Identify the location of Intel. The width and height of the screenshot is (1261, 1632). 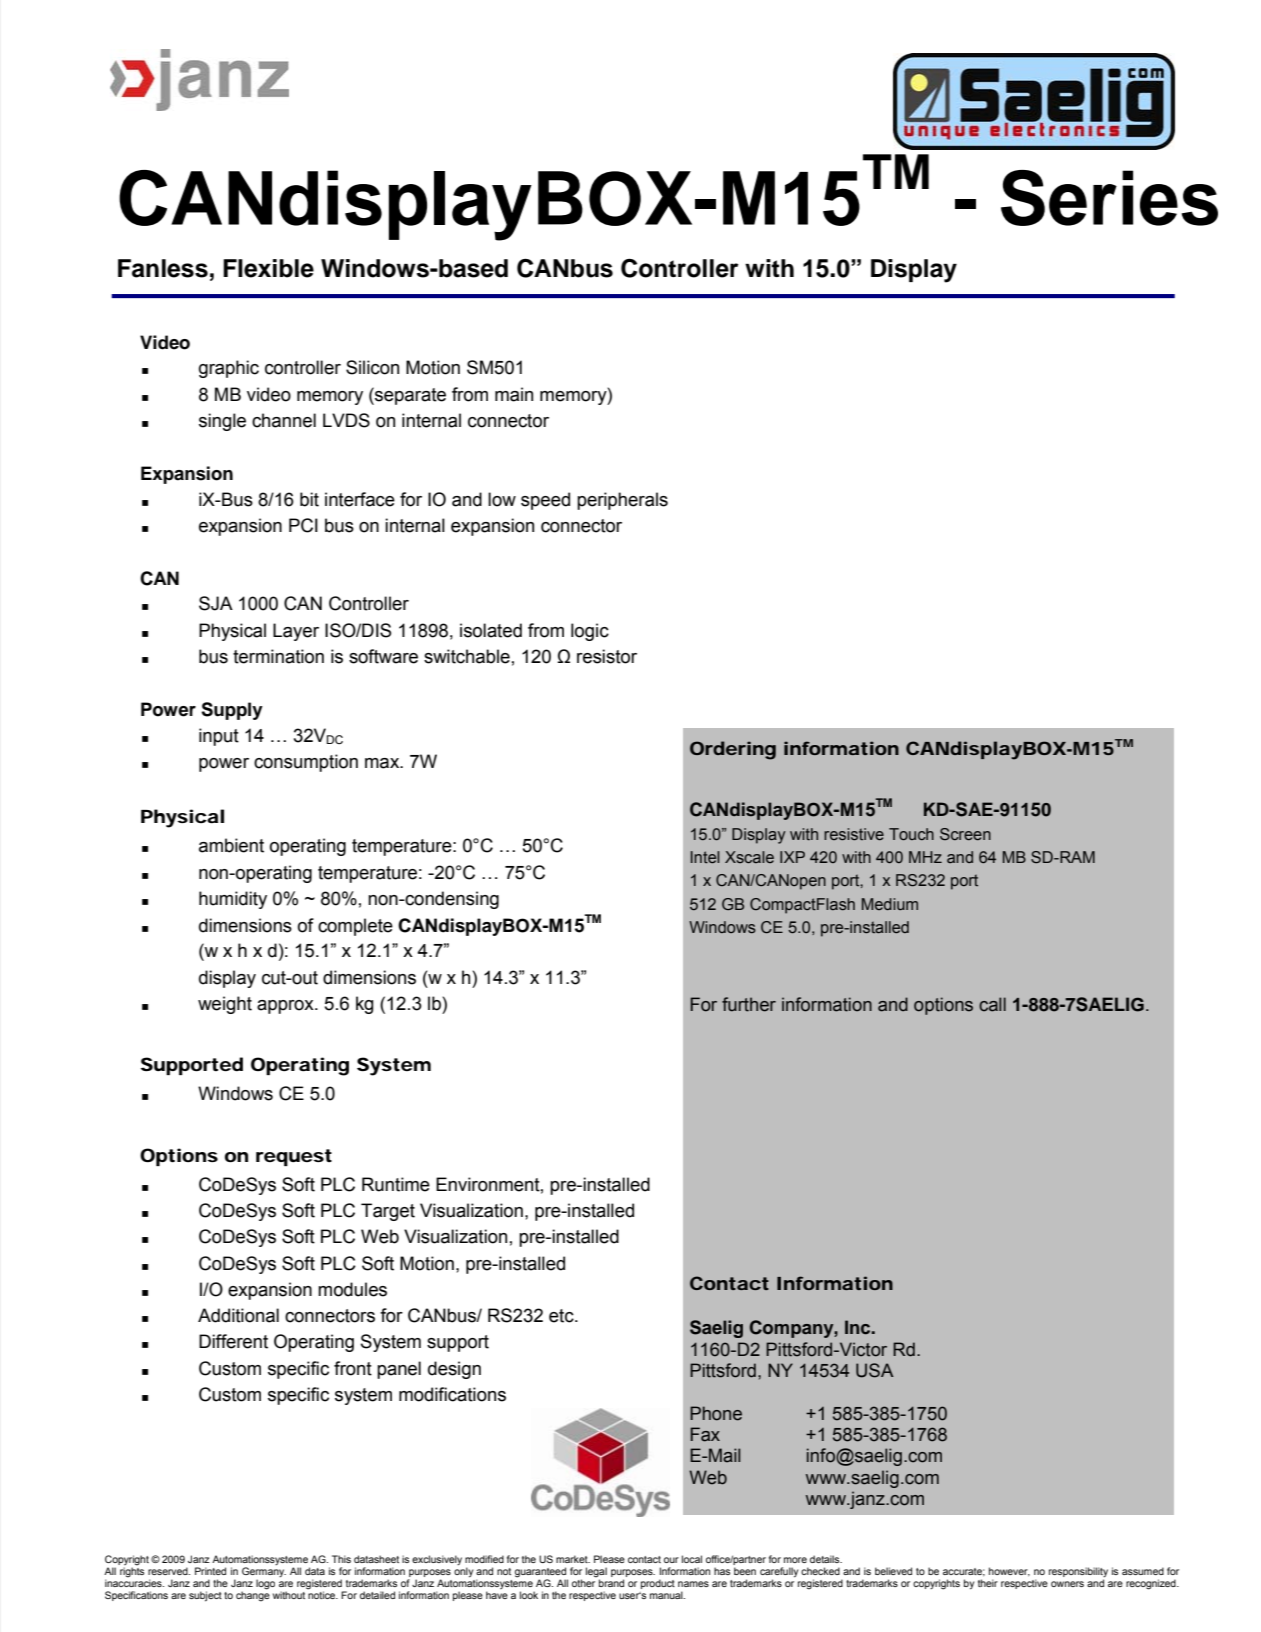
(705, 857).
